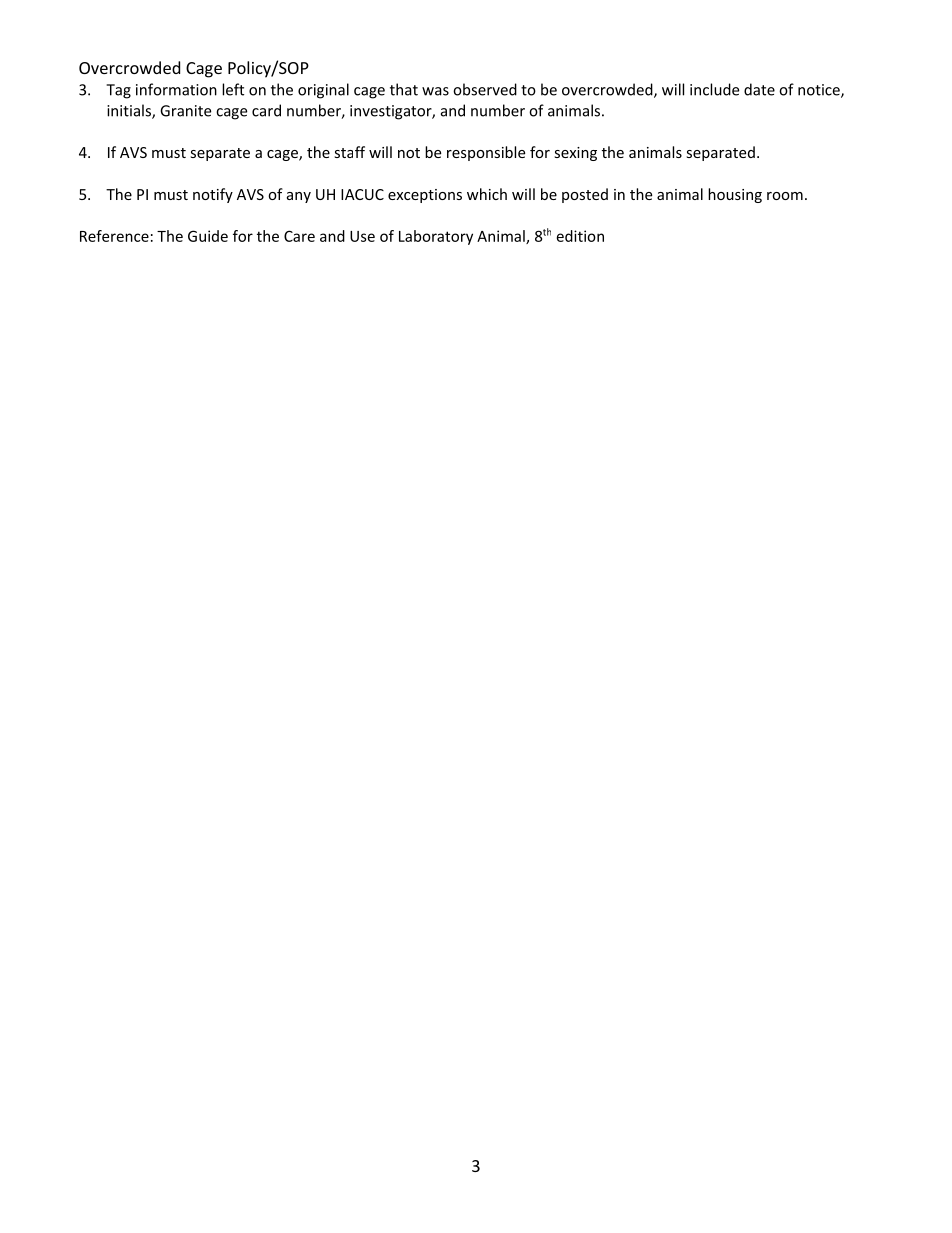  I want to click on sexing, so click(575, 154).
